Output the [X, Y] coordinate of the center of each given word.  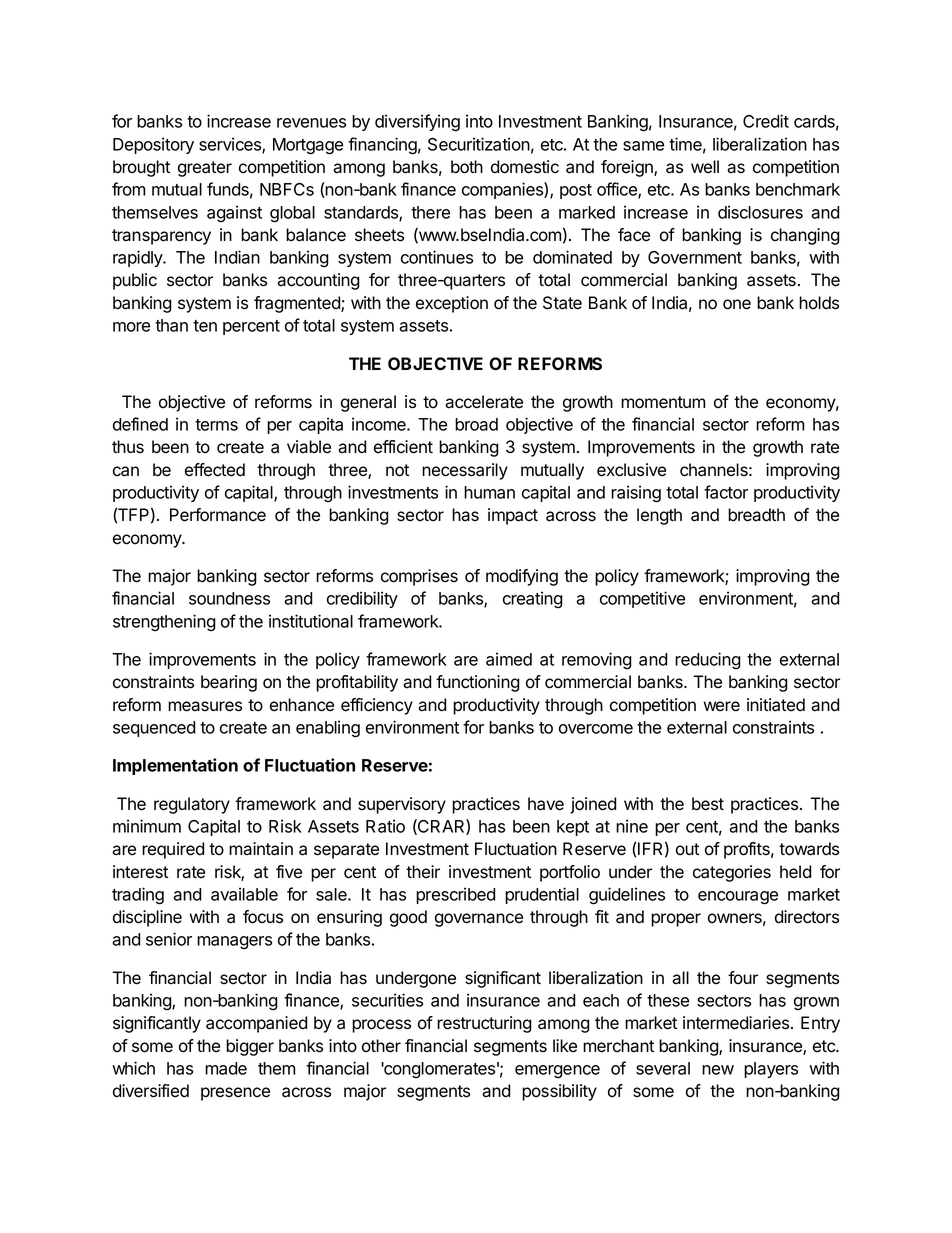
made [226, 1068]
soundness [229, 598]
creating [533, 599]
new [718, 1070]
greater [205, 169]
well [705, 167]
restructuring [484, 1024]
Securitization [479, 144]
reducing [708, 660]
